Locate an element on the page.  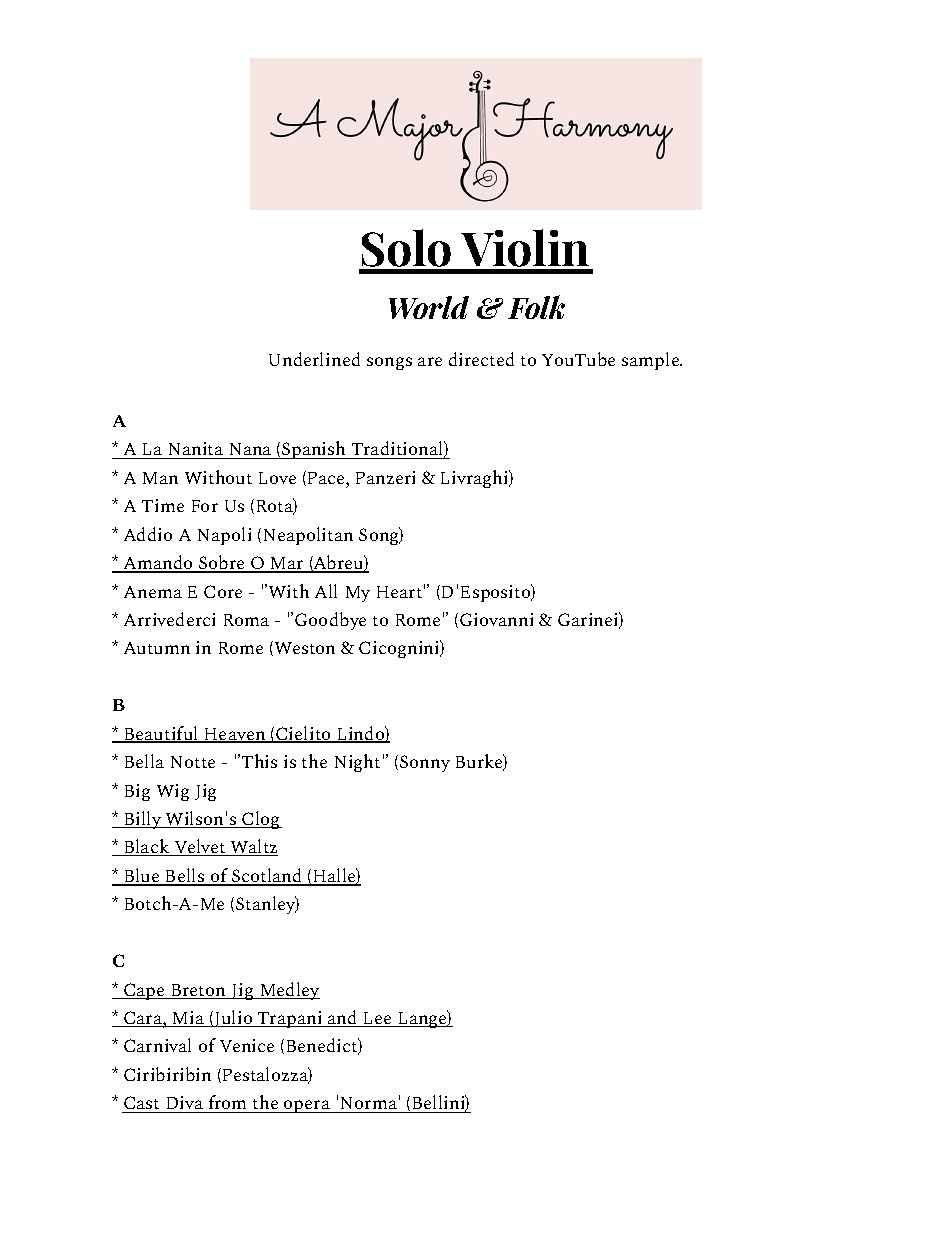
Burke is located at coordinates (480, 762).
